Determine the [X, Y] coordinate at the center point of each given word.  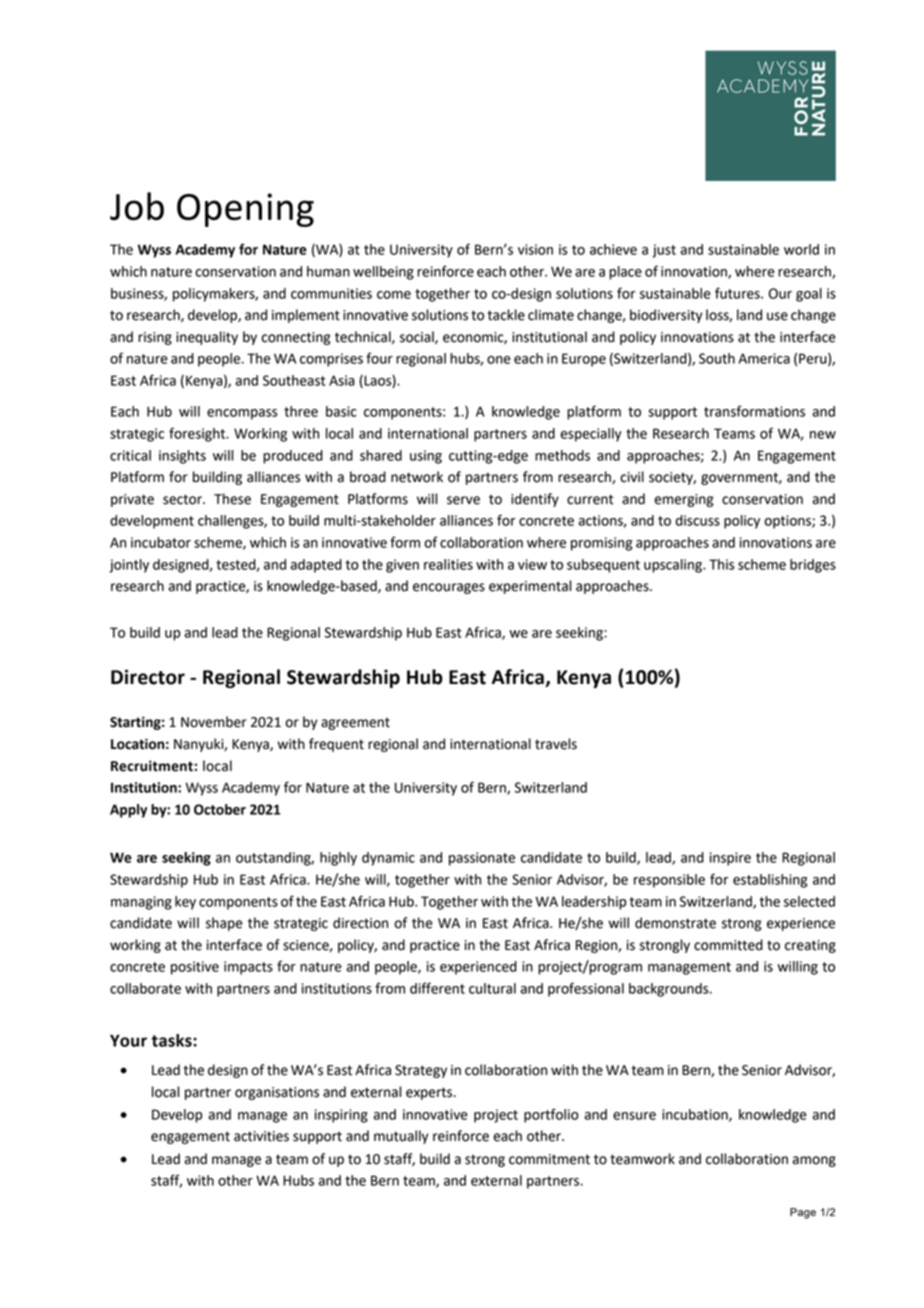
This [721, 564]
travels [556, 744]
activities [261, 1136]
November [214, 722]
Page [803, 1213]
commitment [549, 1159]
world [801, 249]
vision [535, 249]
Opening [245, 210]
